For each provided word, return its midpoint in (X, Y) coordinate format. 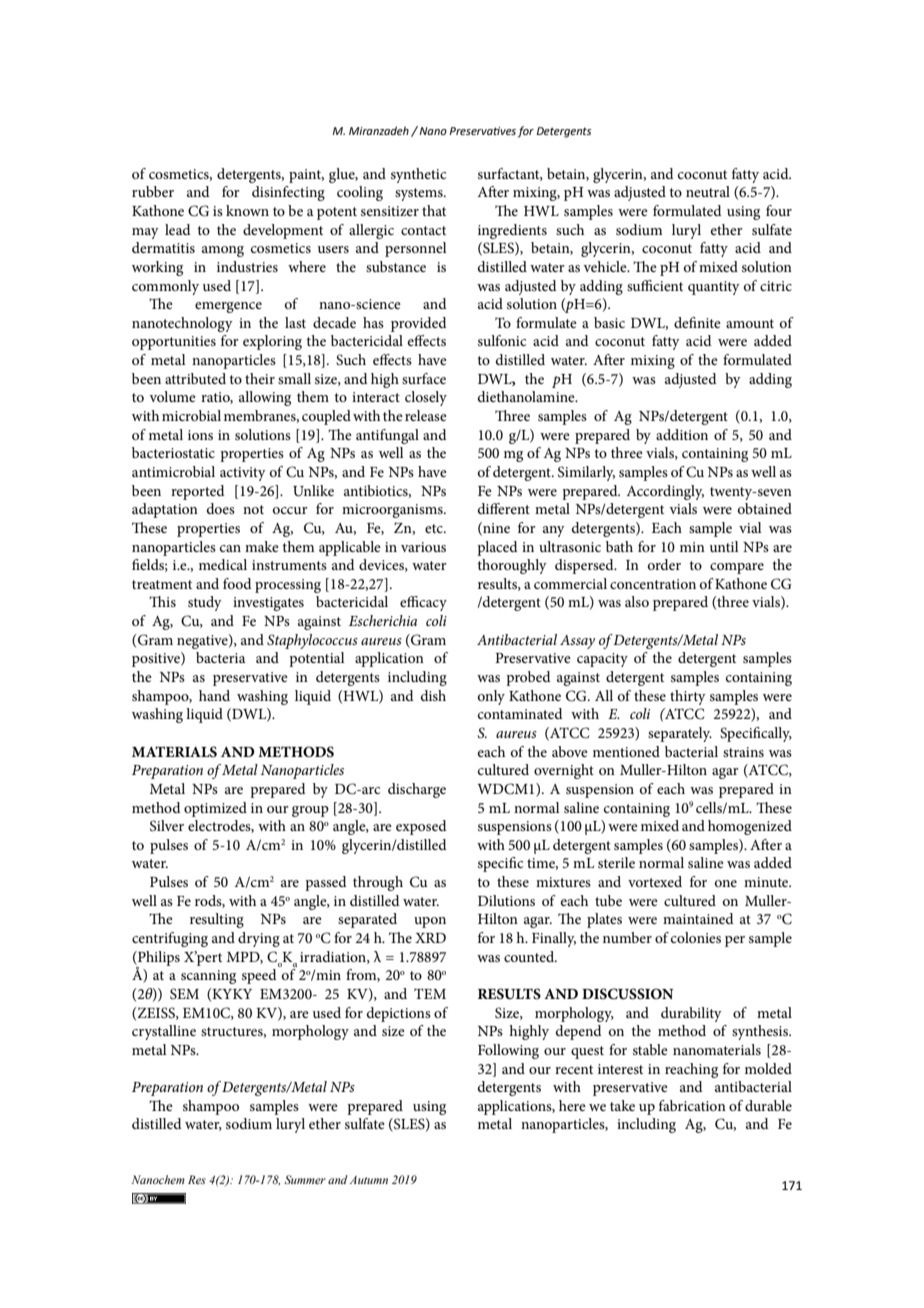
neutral (708, 191)
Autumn (369, 1180)
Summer (305, 1179)
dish (433, 695)
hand (214, 695)
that (434, 210)
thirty (688, 697)
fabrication (692, 1105)
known (247, 210)
